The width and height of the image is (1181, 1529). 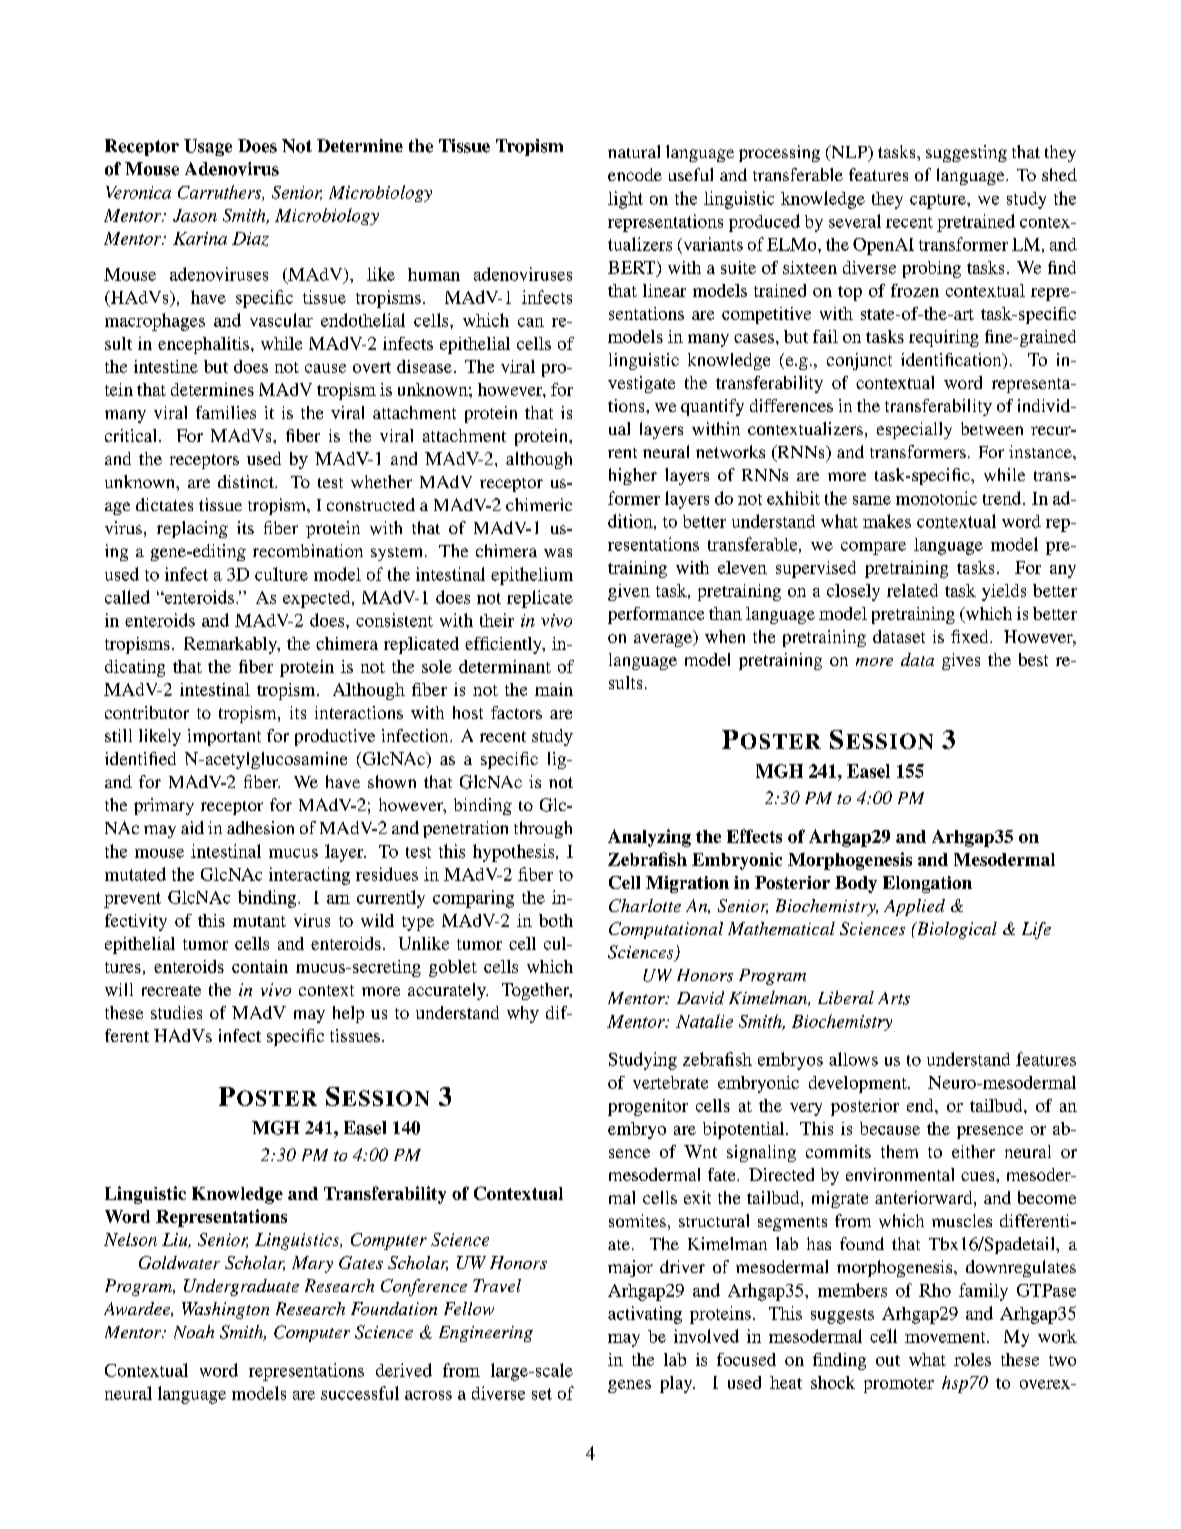 I want to click on higher, so click(x=633, y=476).
